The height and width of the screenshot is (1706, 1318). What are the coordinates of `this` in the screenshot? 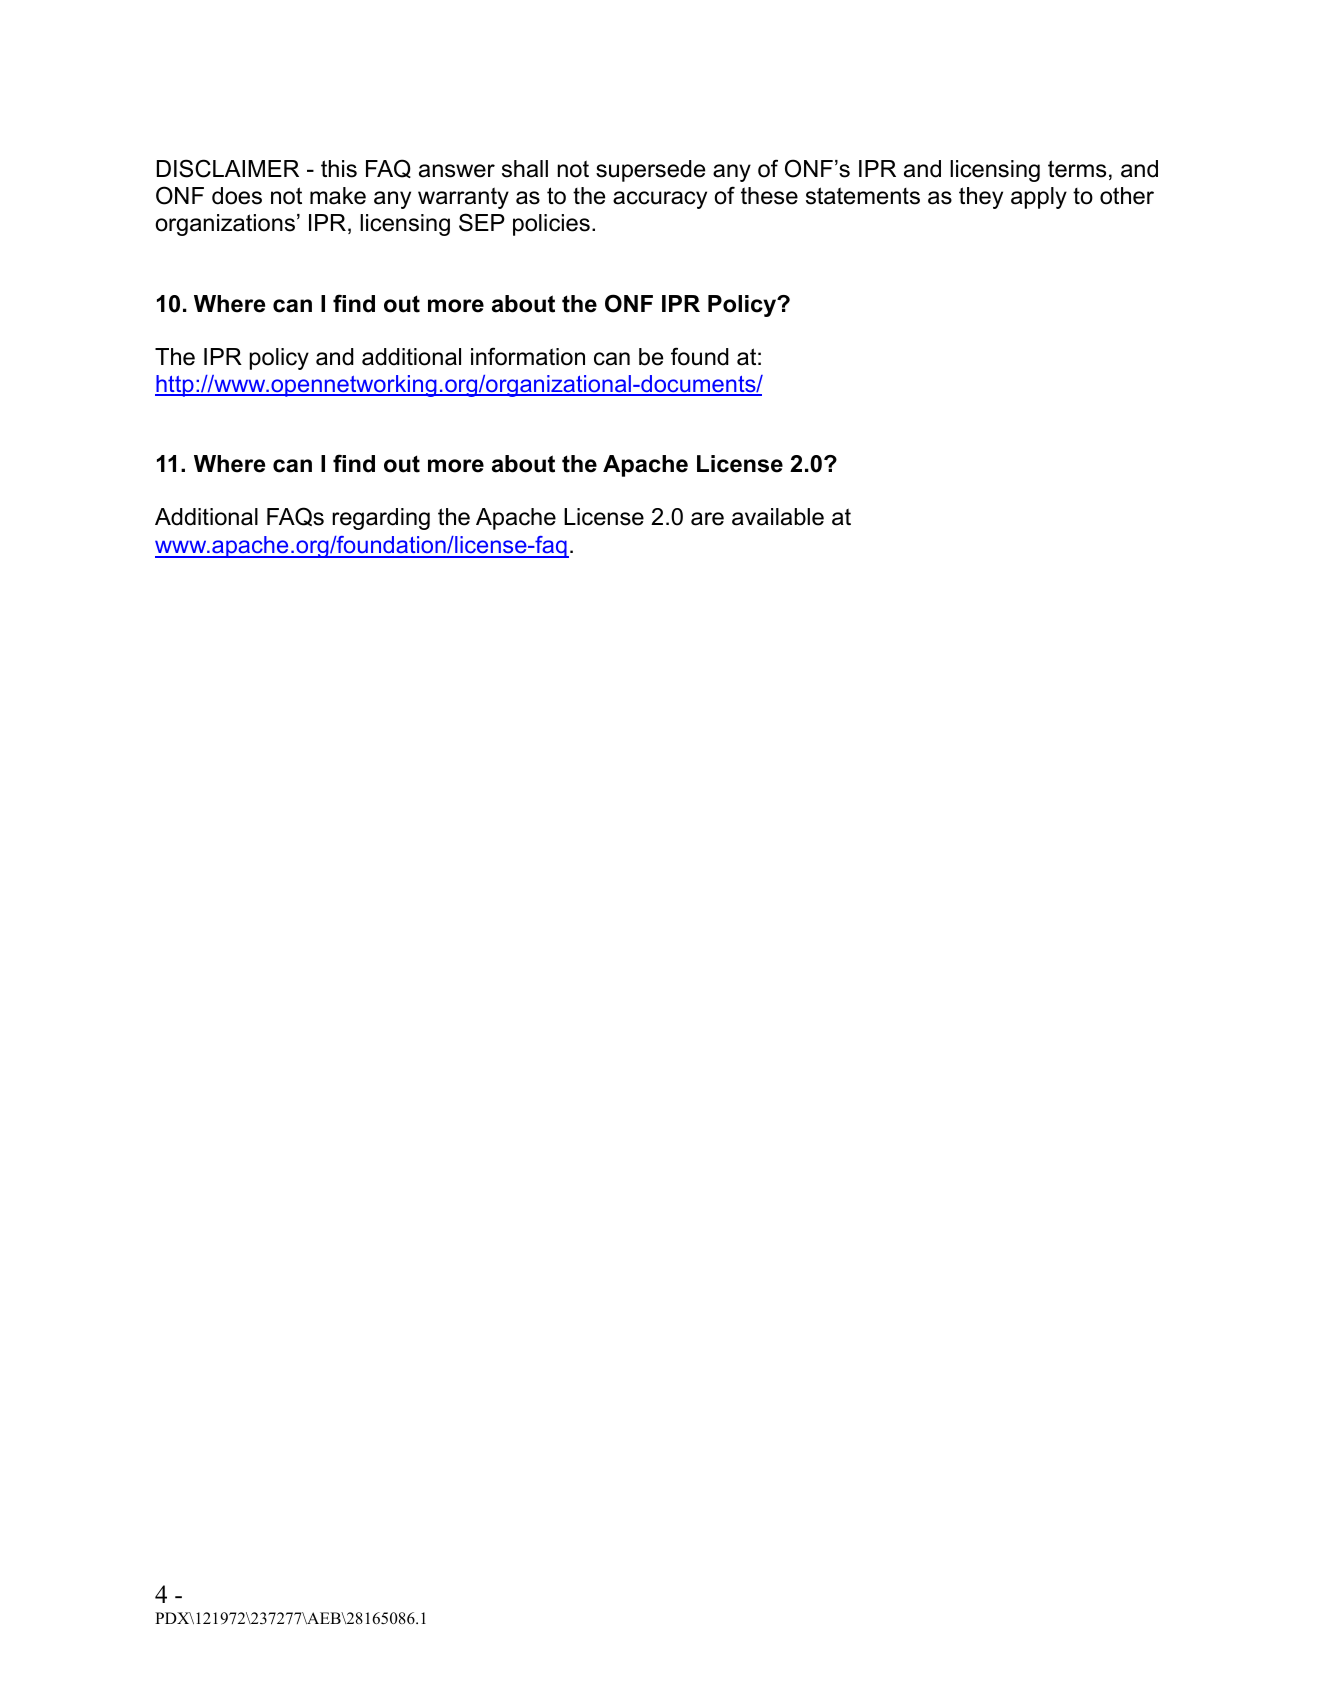 It's located at (339, 169).
